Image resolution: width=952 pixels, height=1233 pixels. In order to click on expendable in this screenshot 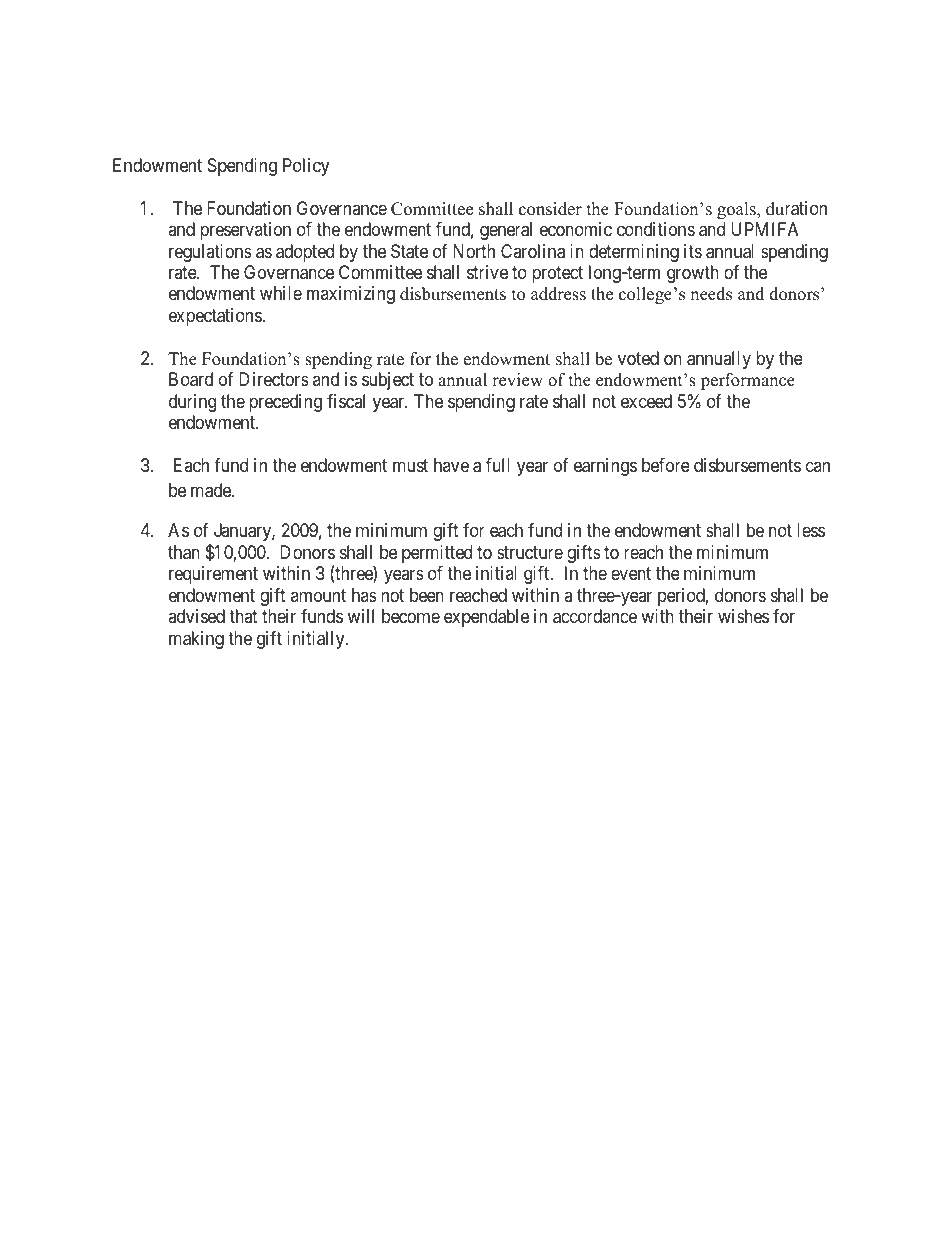, I will do `click(486, 618)`.
